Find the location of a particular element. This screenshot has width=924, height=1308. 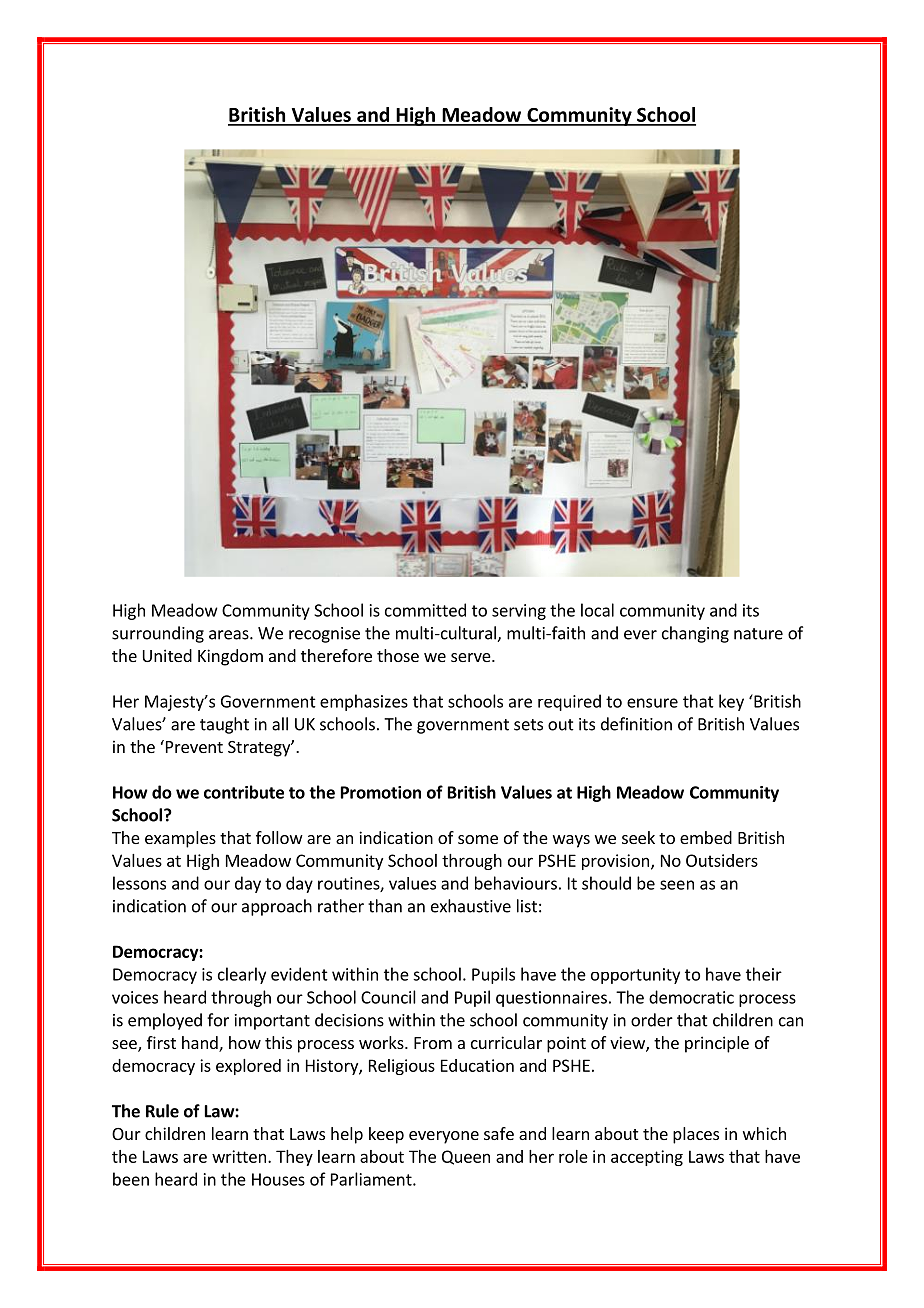

committed is located at coordinates (425, 610).
